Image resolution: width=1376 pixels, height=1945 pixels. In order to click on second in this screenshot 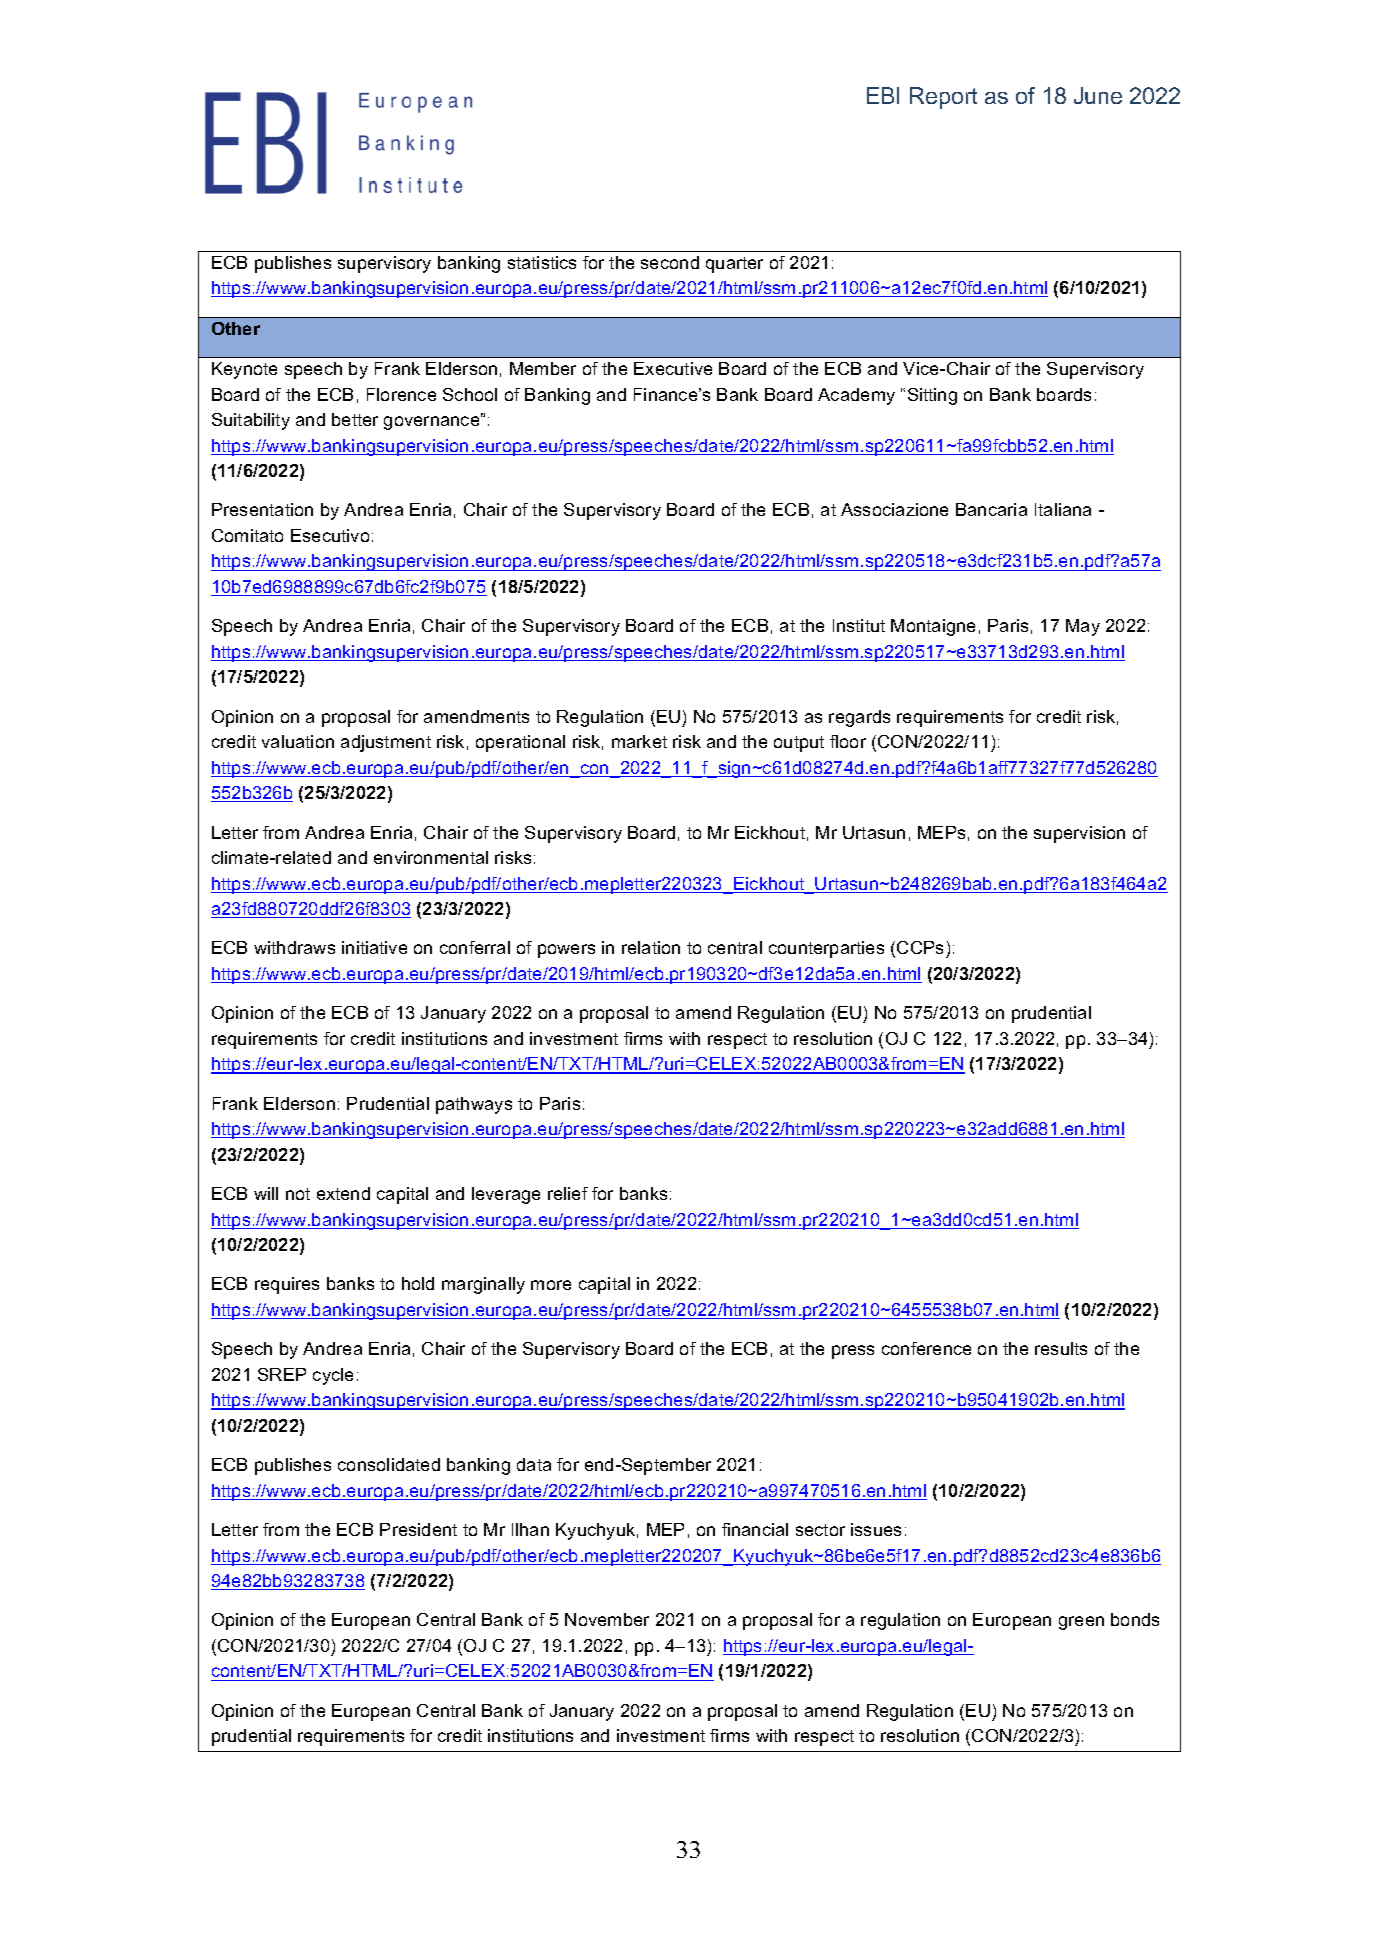, I will do `click(670, 262)`.
